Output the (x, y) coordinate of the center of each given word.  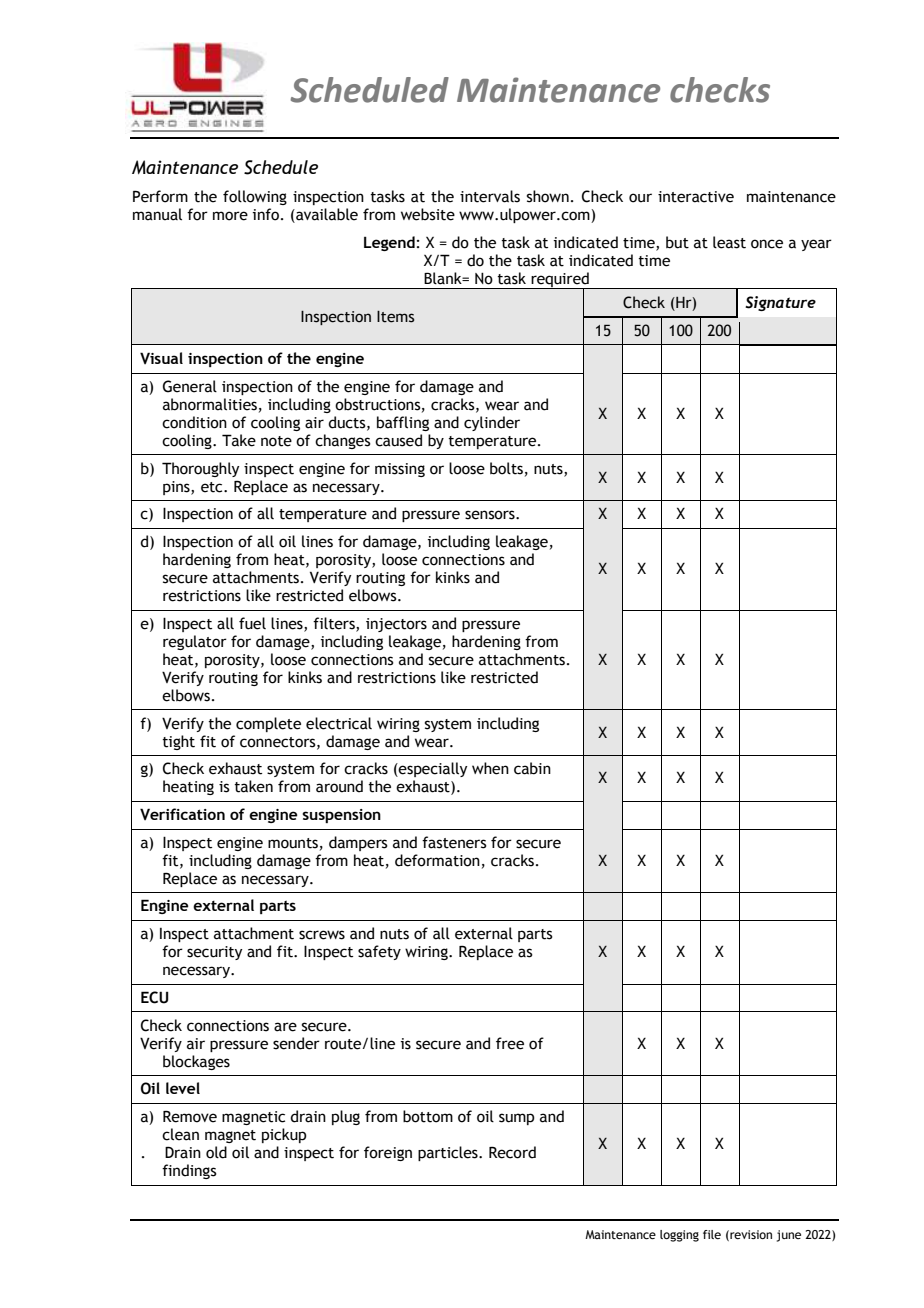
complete (268, 724)
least (729, 242)
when (490, 768)
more (230, 216)
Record (512, 1152)
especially (432, 769)
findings (189, 1171)
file (712, 1234)
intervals (490, 196)
